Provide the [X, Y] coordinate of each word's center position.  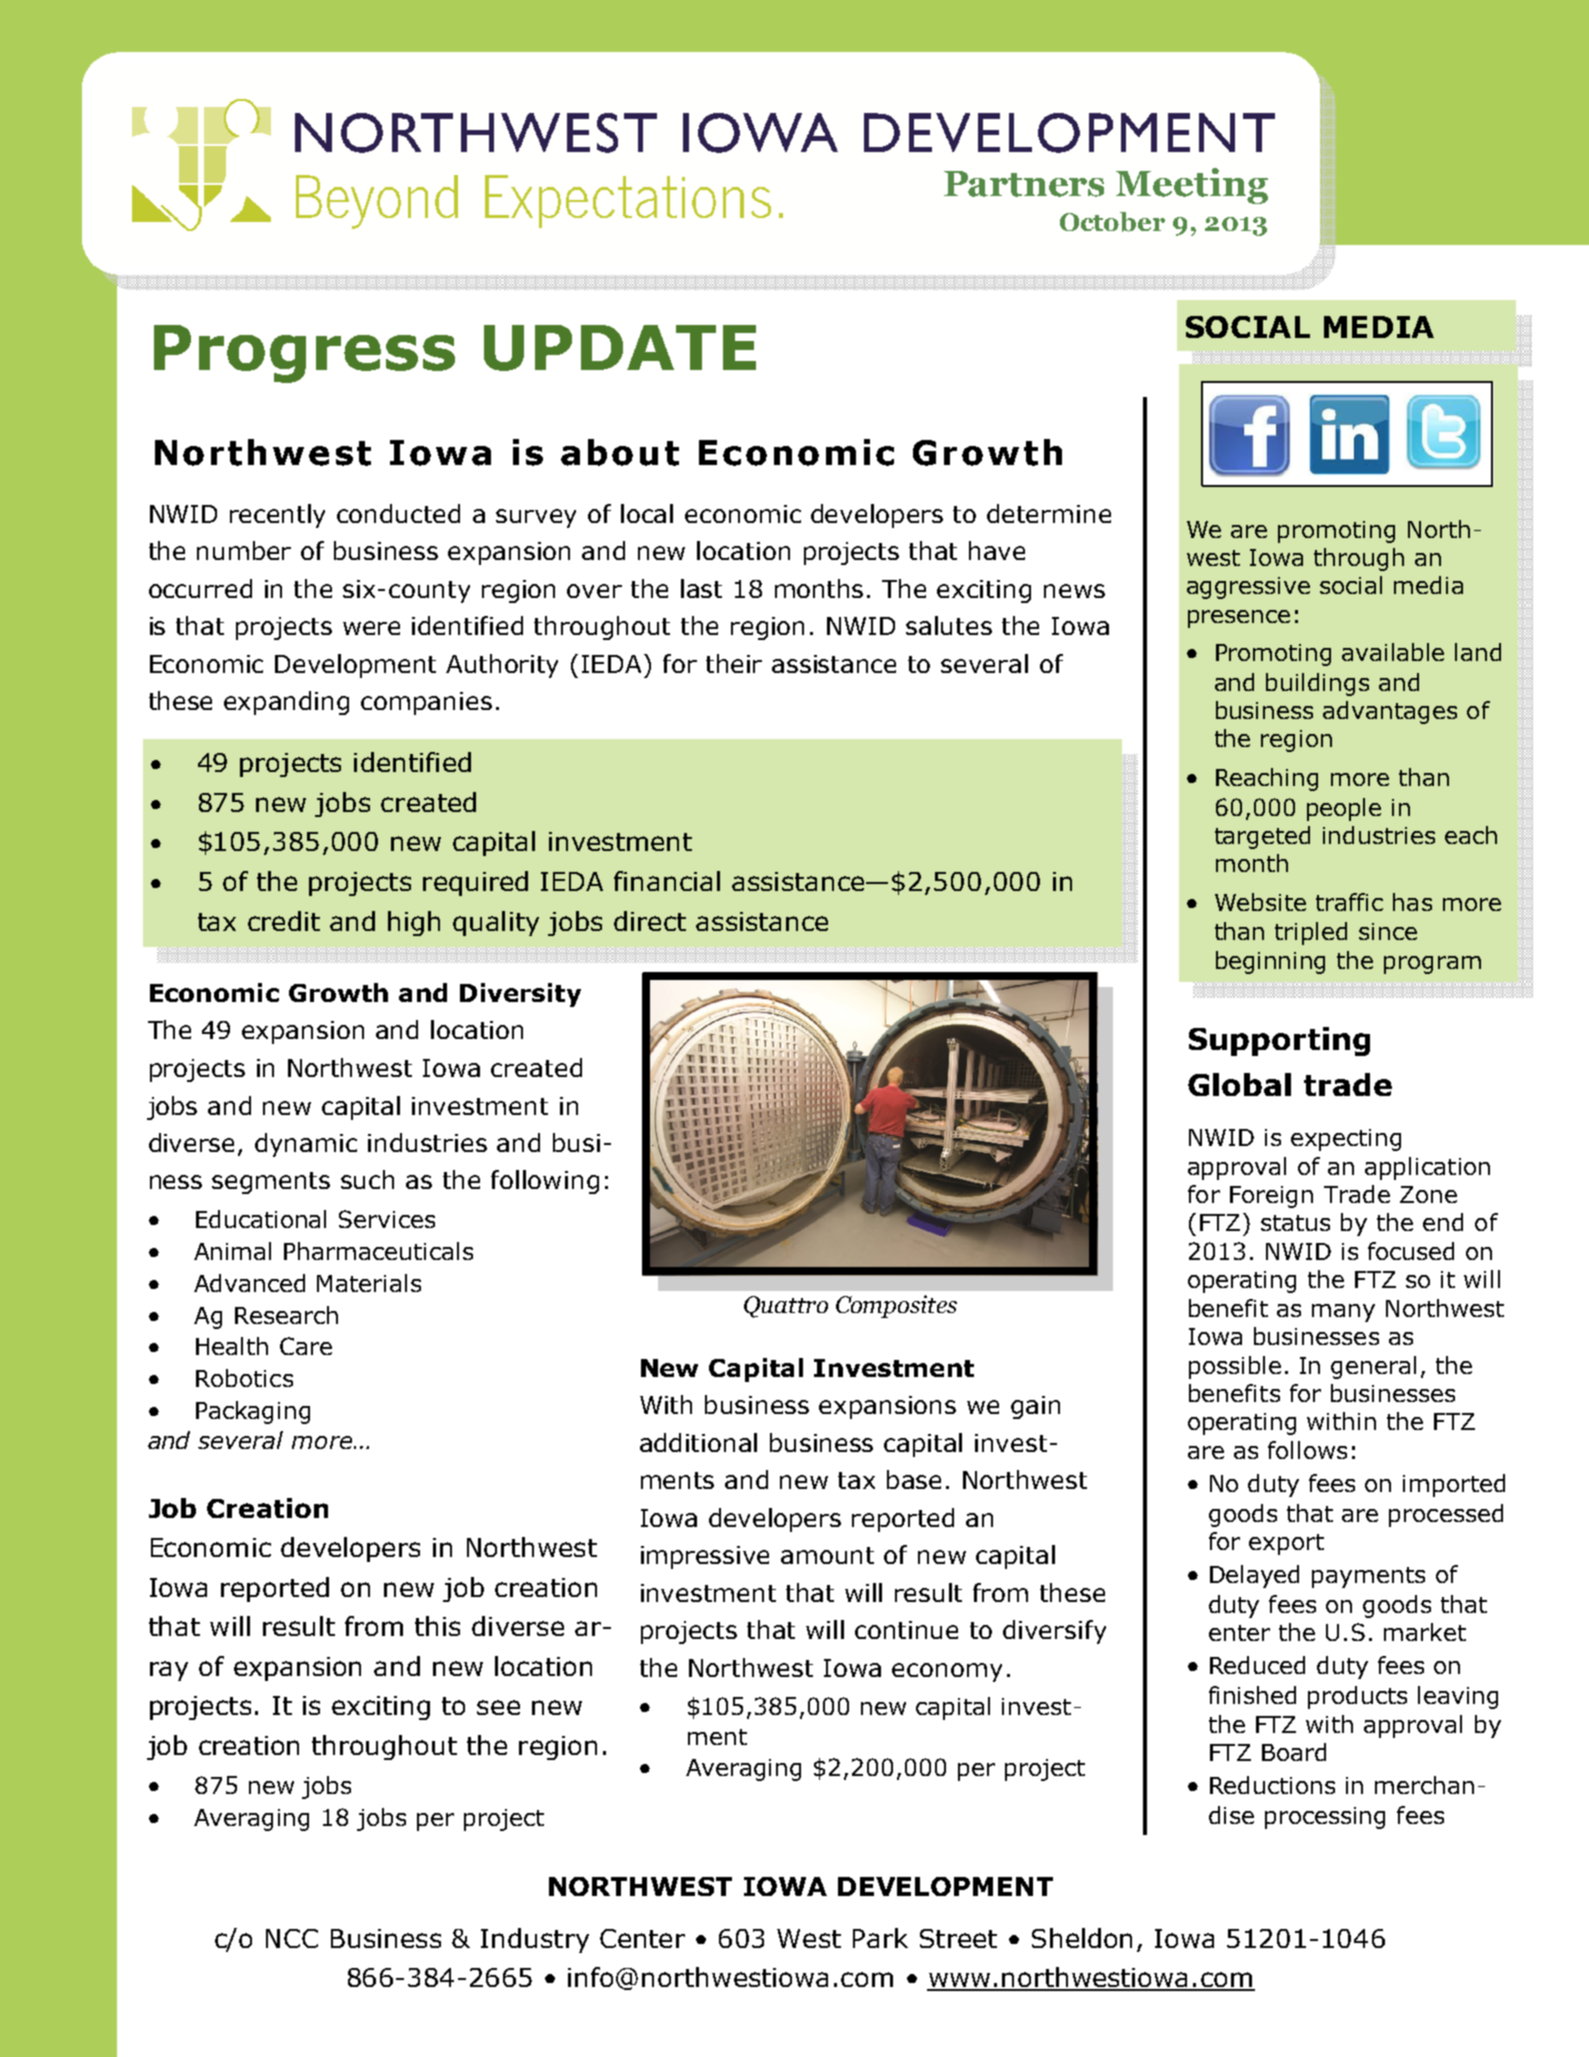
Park [880, 1938]
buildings [1317, 684]
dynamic [306, 1145]
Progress [304, 354]
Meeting [1192, 186]
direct [650, 921]
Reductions [1272, 1785]
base [914, 1479]
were [371, 628]
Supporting [1279, 1041]
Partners [1024, 184]
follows [1307, 1450]
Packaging [253, 1412]
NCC [292, 1938]
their [734, 663]
